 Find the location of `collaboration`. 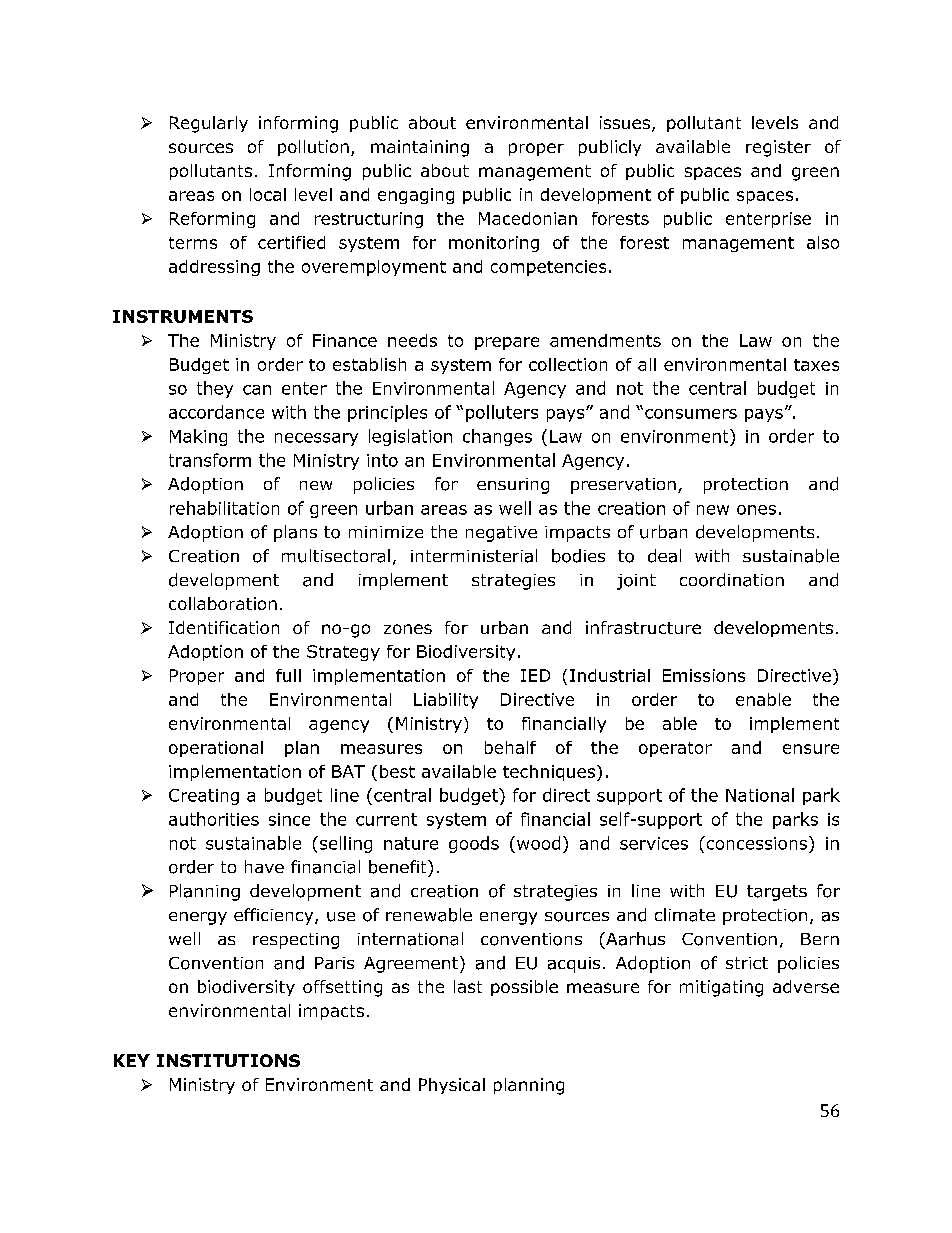

collaboration is located at coordinates (223, 603).
